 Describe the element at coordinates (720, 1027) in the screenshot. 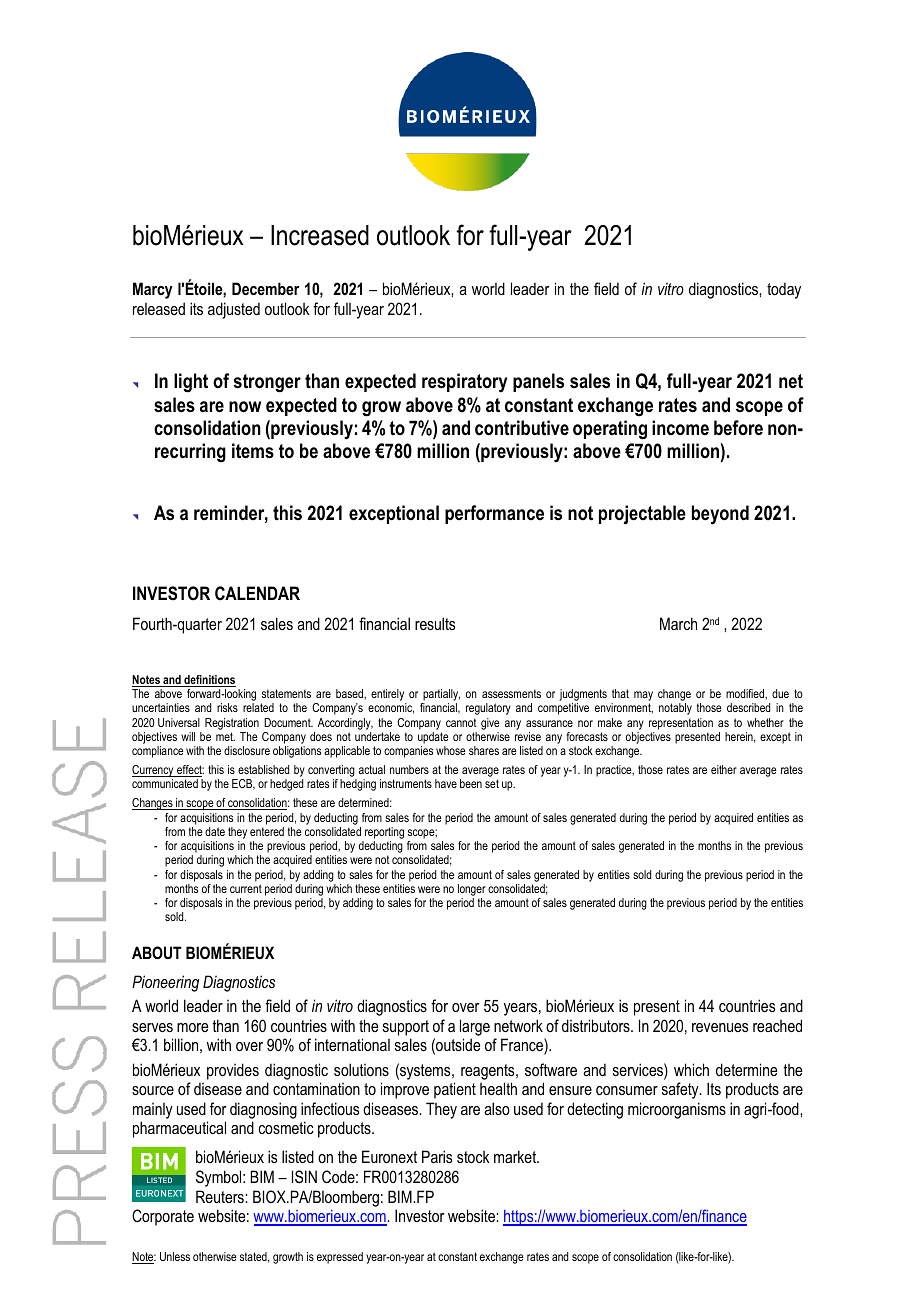

I see `revenues` at that location.
